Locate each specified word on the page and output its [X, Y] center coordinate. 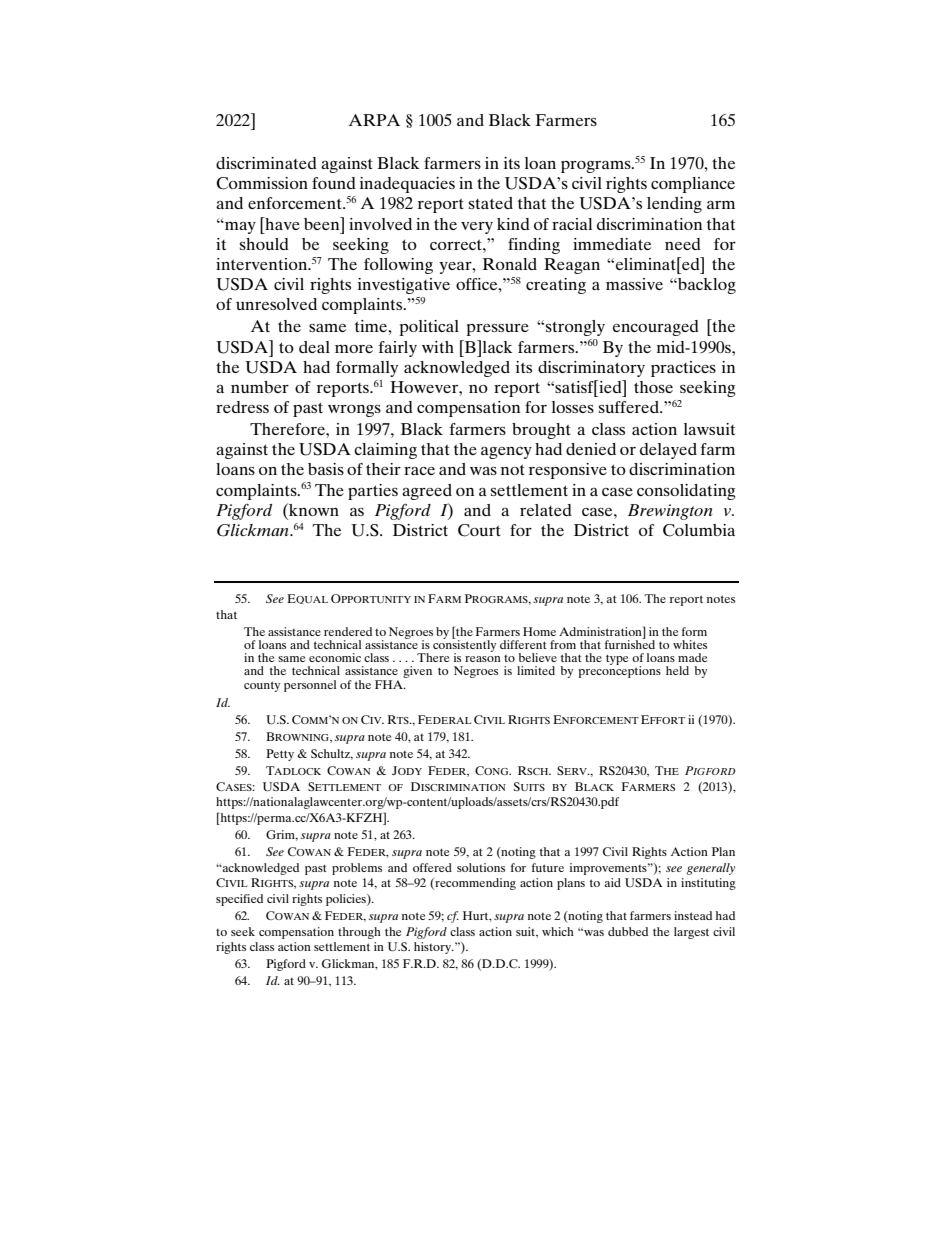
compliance [693, 185]
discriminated [266, 163]
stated [491, 203]
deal [314, 347]
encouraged [656, 328]
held [677, 670]
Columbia [699, 530]
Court [479, 530]
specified [239, 900]
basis [326, 469]
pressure [498, 330]
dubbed [628, 931]
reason [483, 659]
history [434, 948]
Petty [280, 755]
